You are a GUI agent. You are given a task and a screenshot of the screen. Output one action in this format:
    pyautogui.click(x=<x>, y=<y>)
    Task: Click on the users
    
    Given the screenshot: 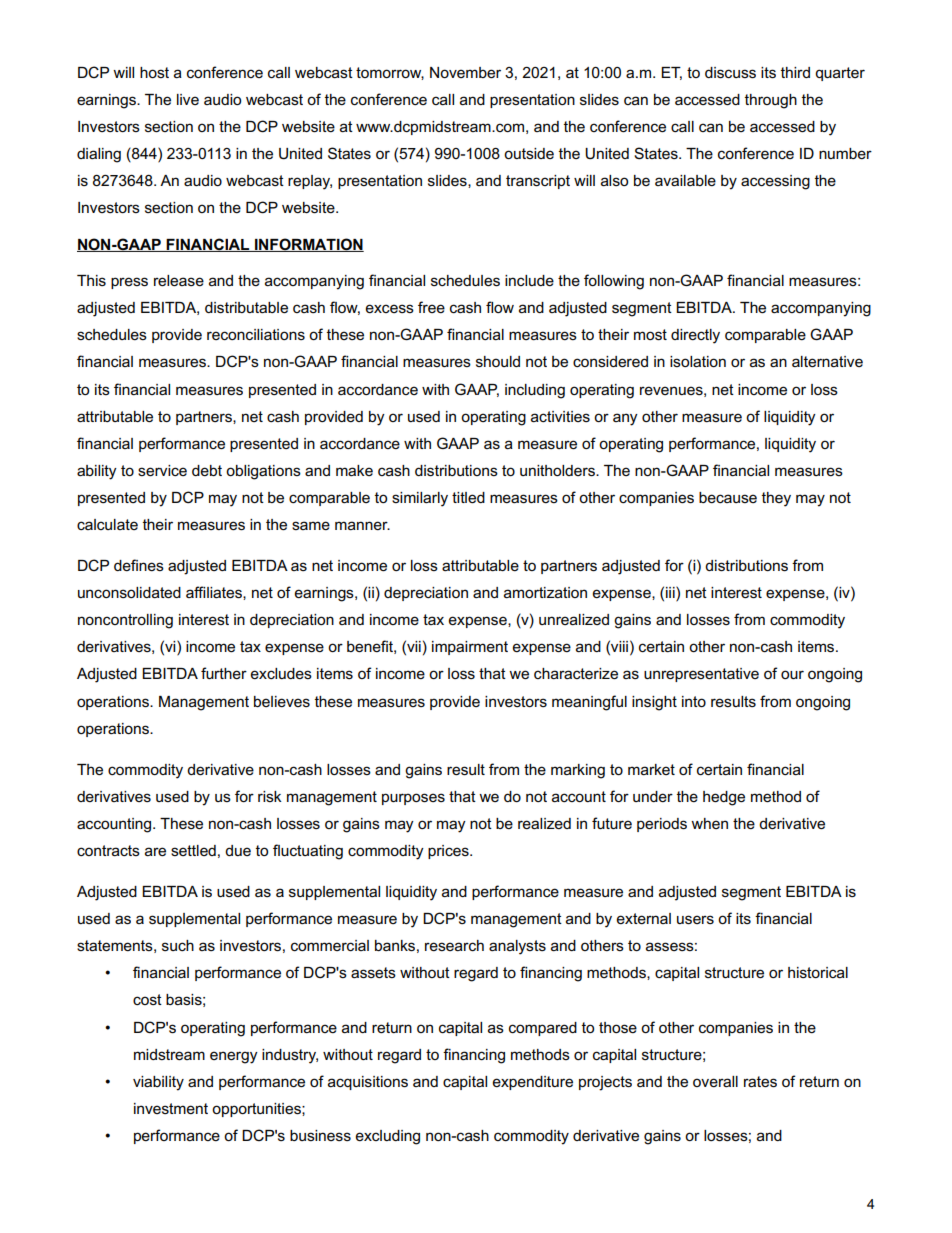 What is the action you would take?
    pyautogui.click(x=695, y=920)
